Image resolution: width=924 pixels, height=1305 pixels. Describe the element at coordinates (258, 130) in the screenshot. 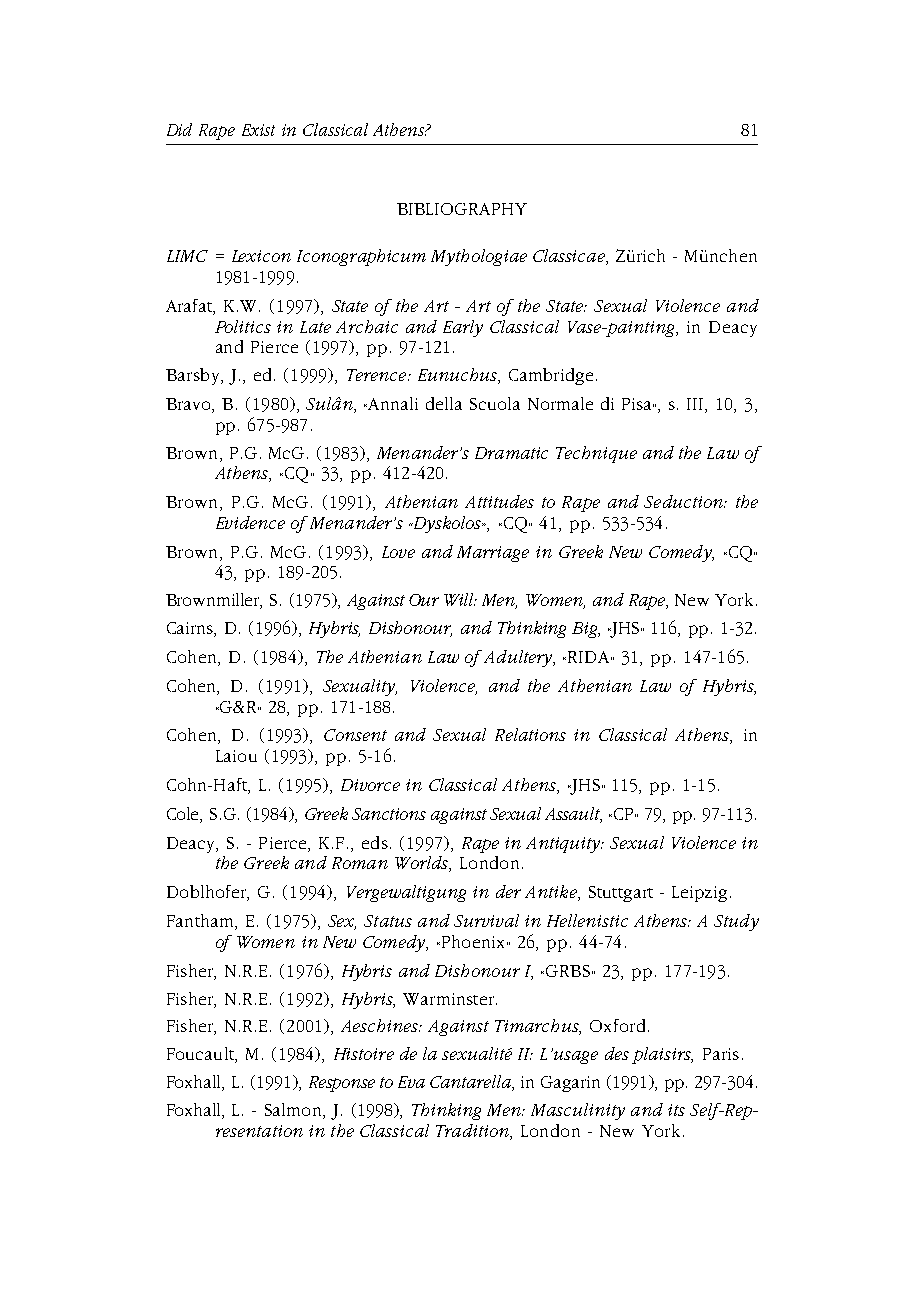

I see `Exist` at that location.
